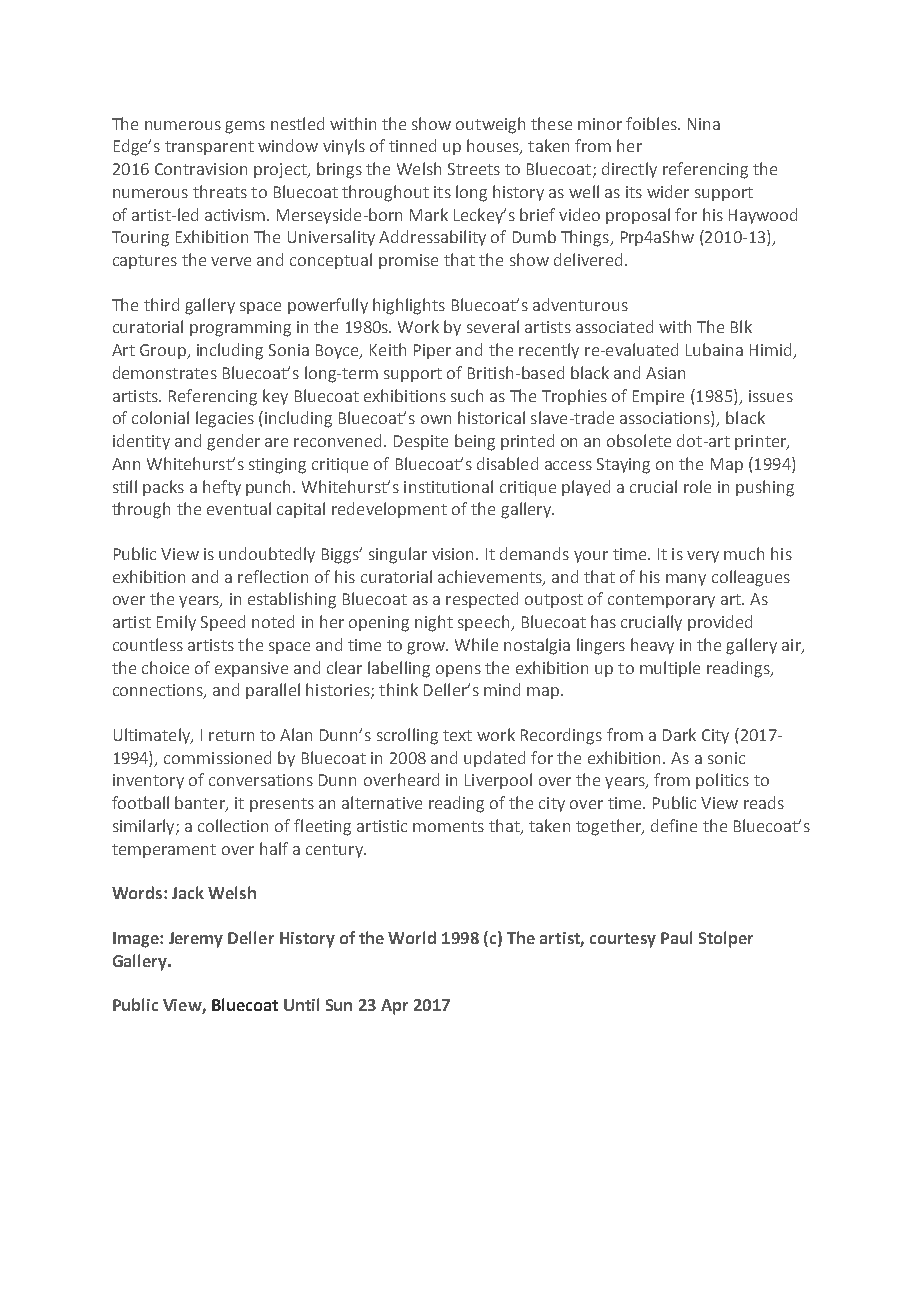  I want to click on achievements, so click(491, 577).
